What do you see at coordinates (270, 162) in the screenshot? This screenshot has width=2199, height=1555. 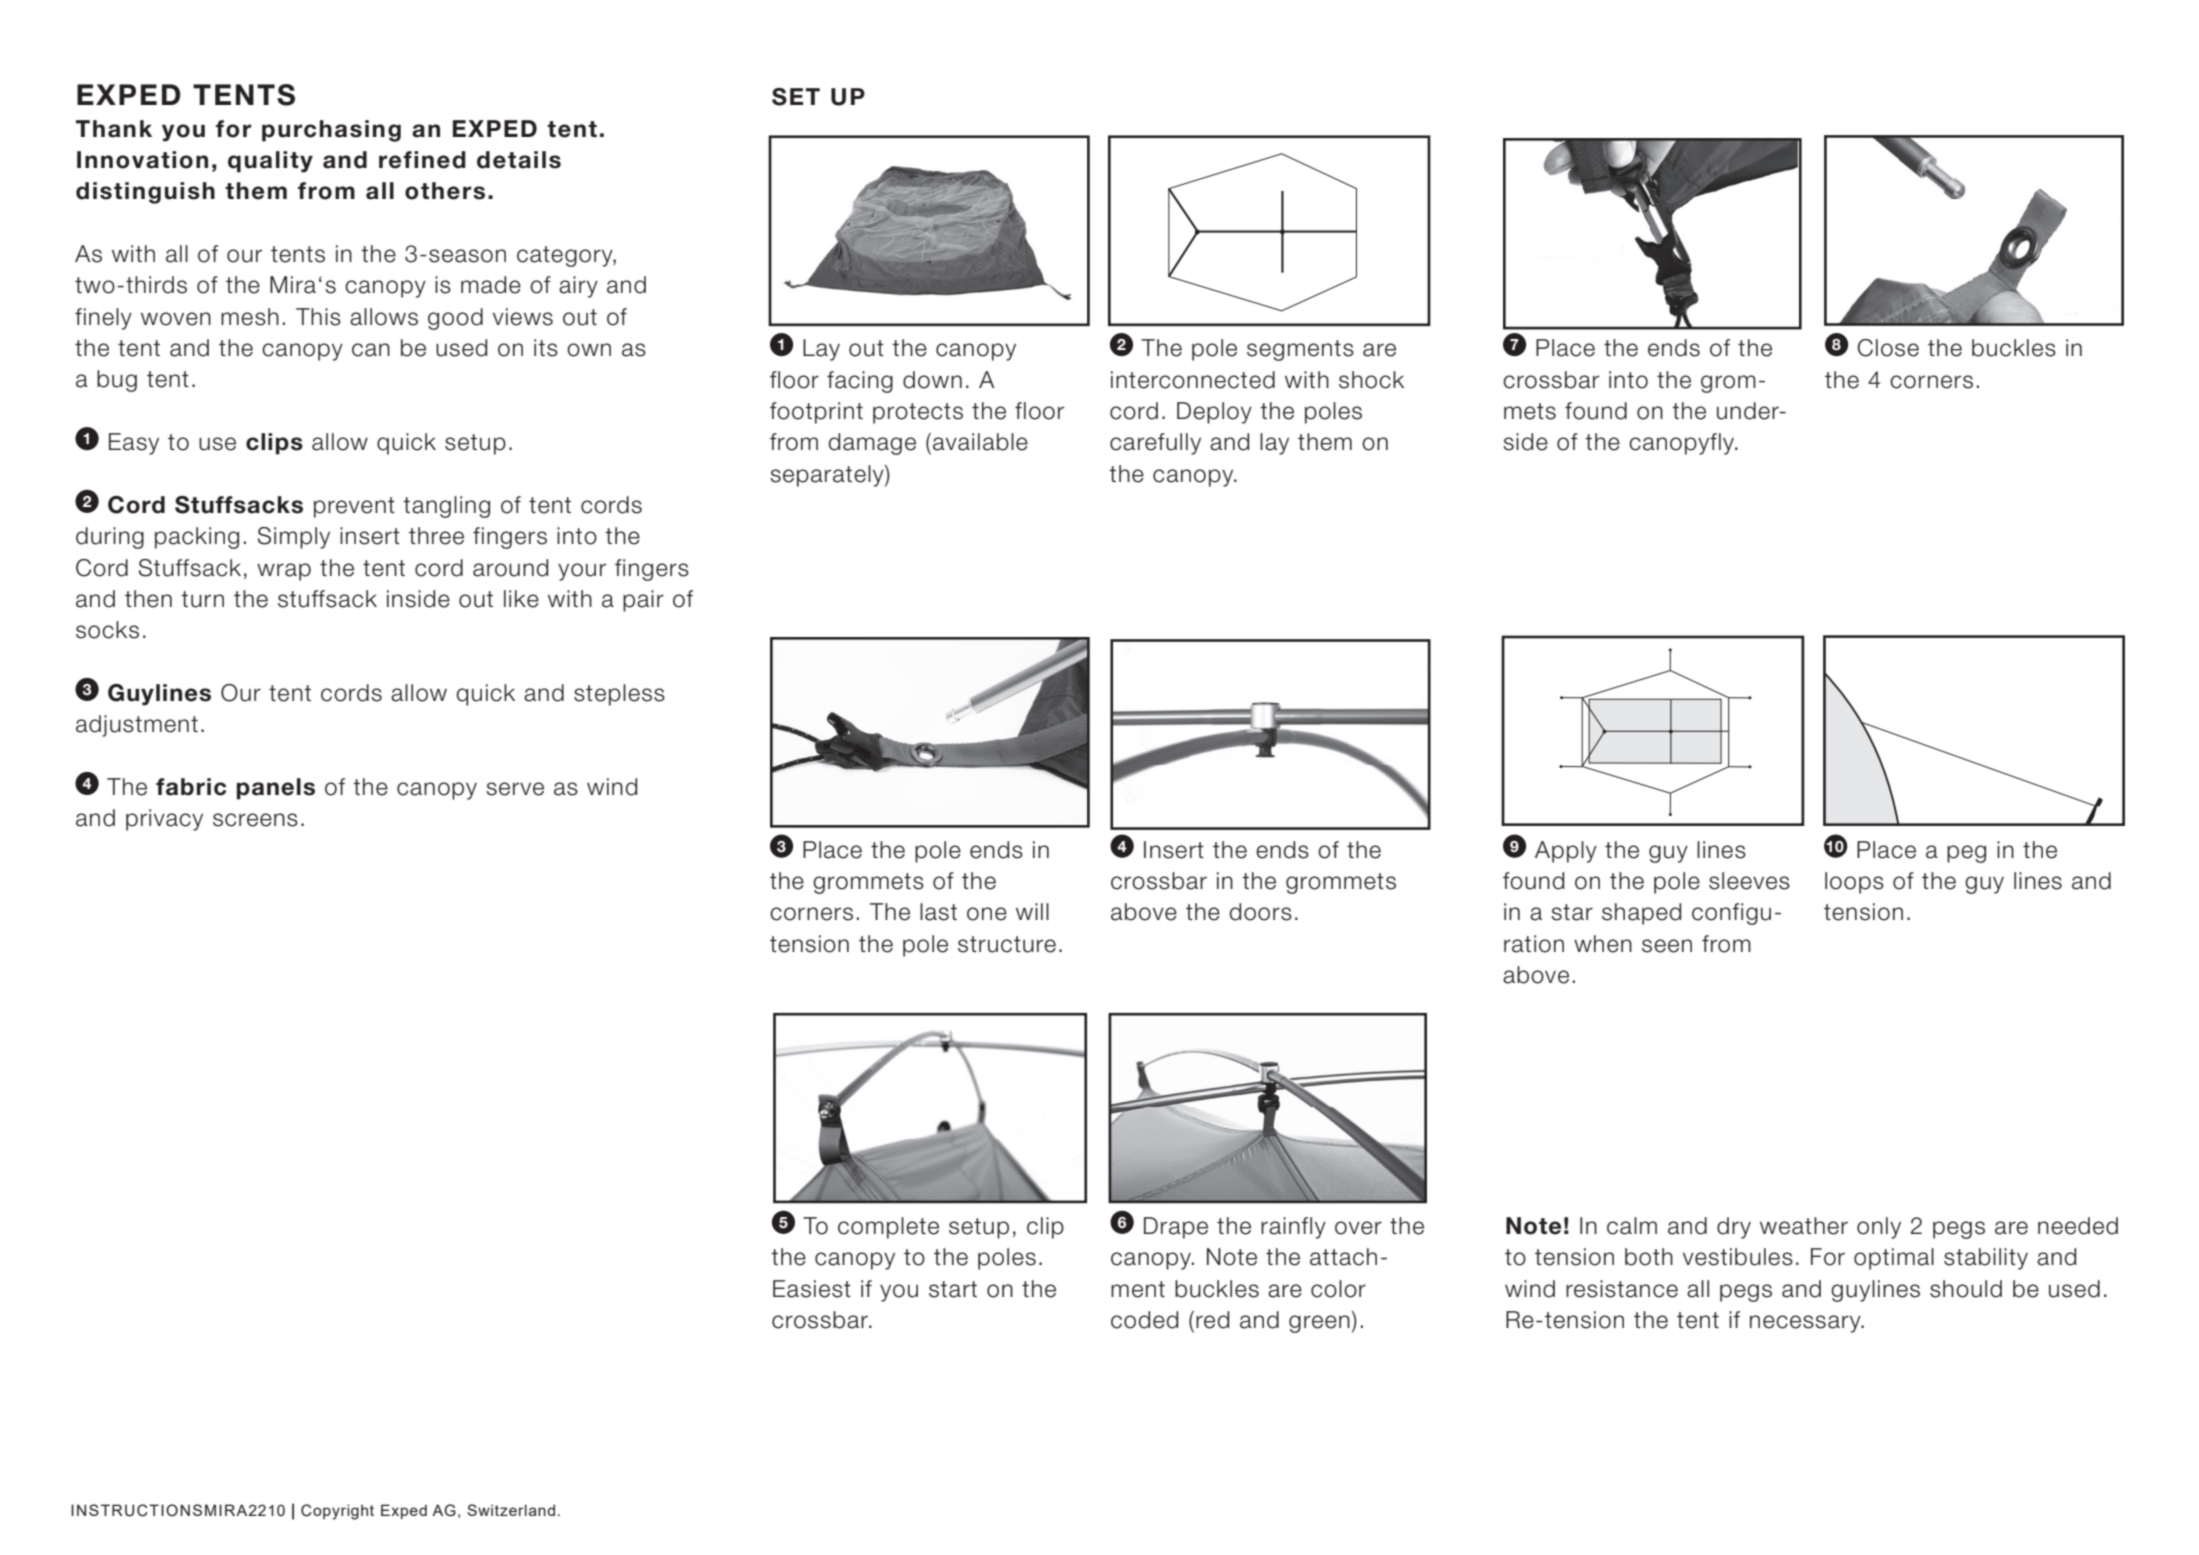 I see `quality` at bounding box center [270, 162].
